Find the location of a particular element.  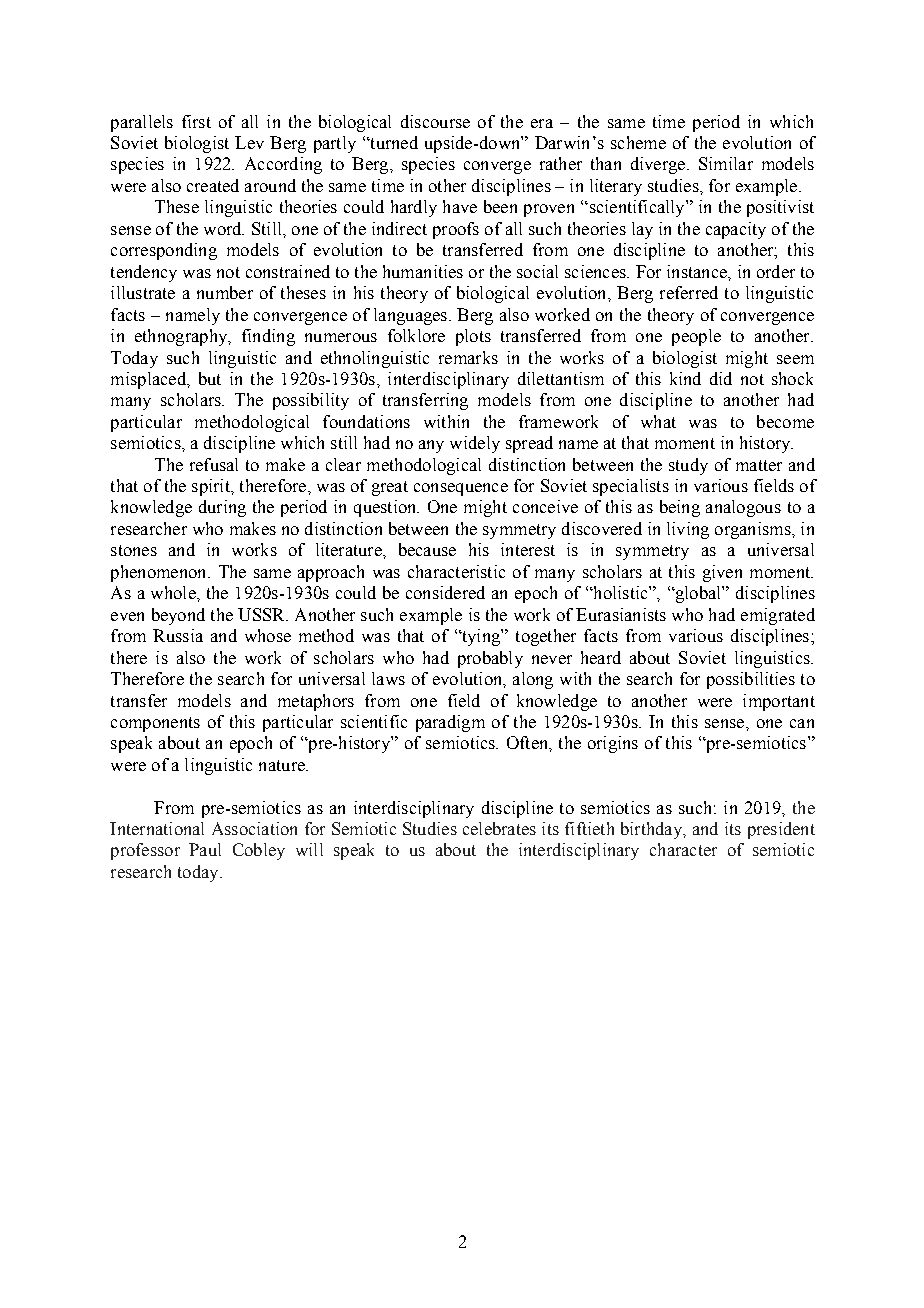

number is located at coordinates (225, 292).
